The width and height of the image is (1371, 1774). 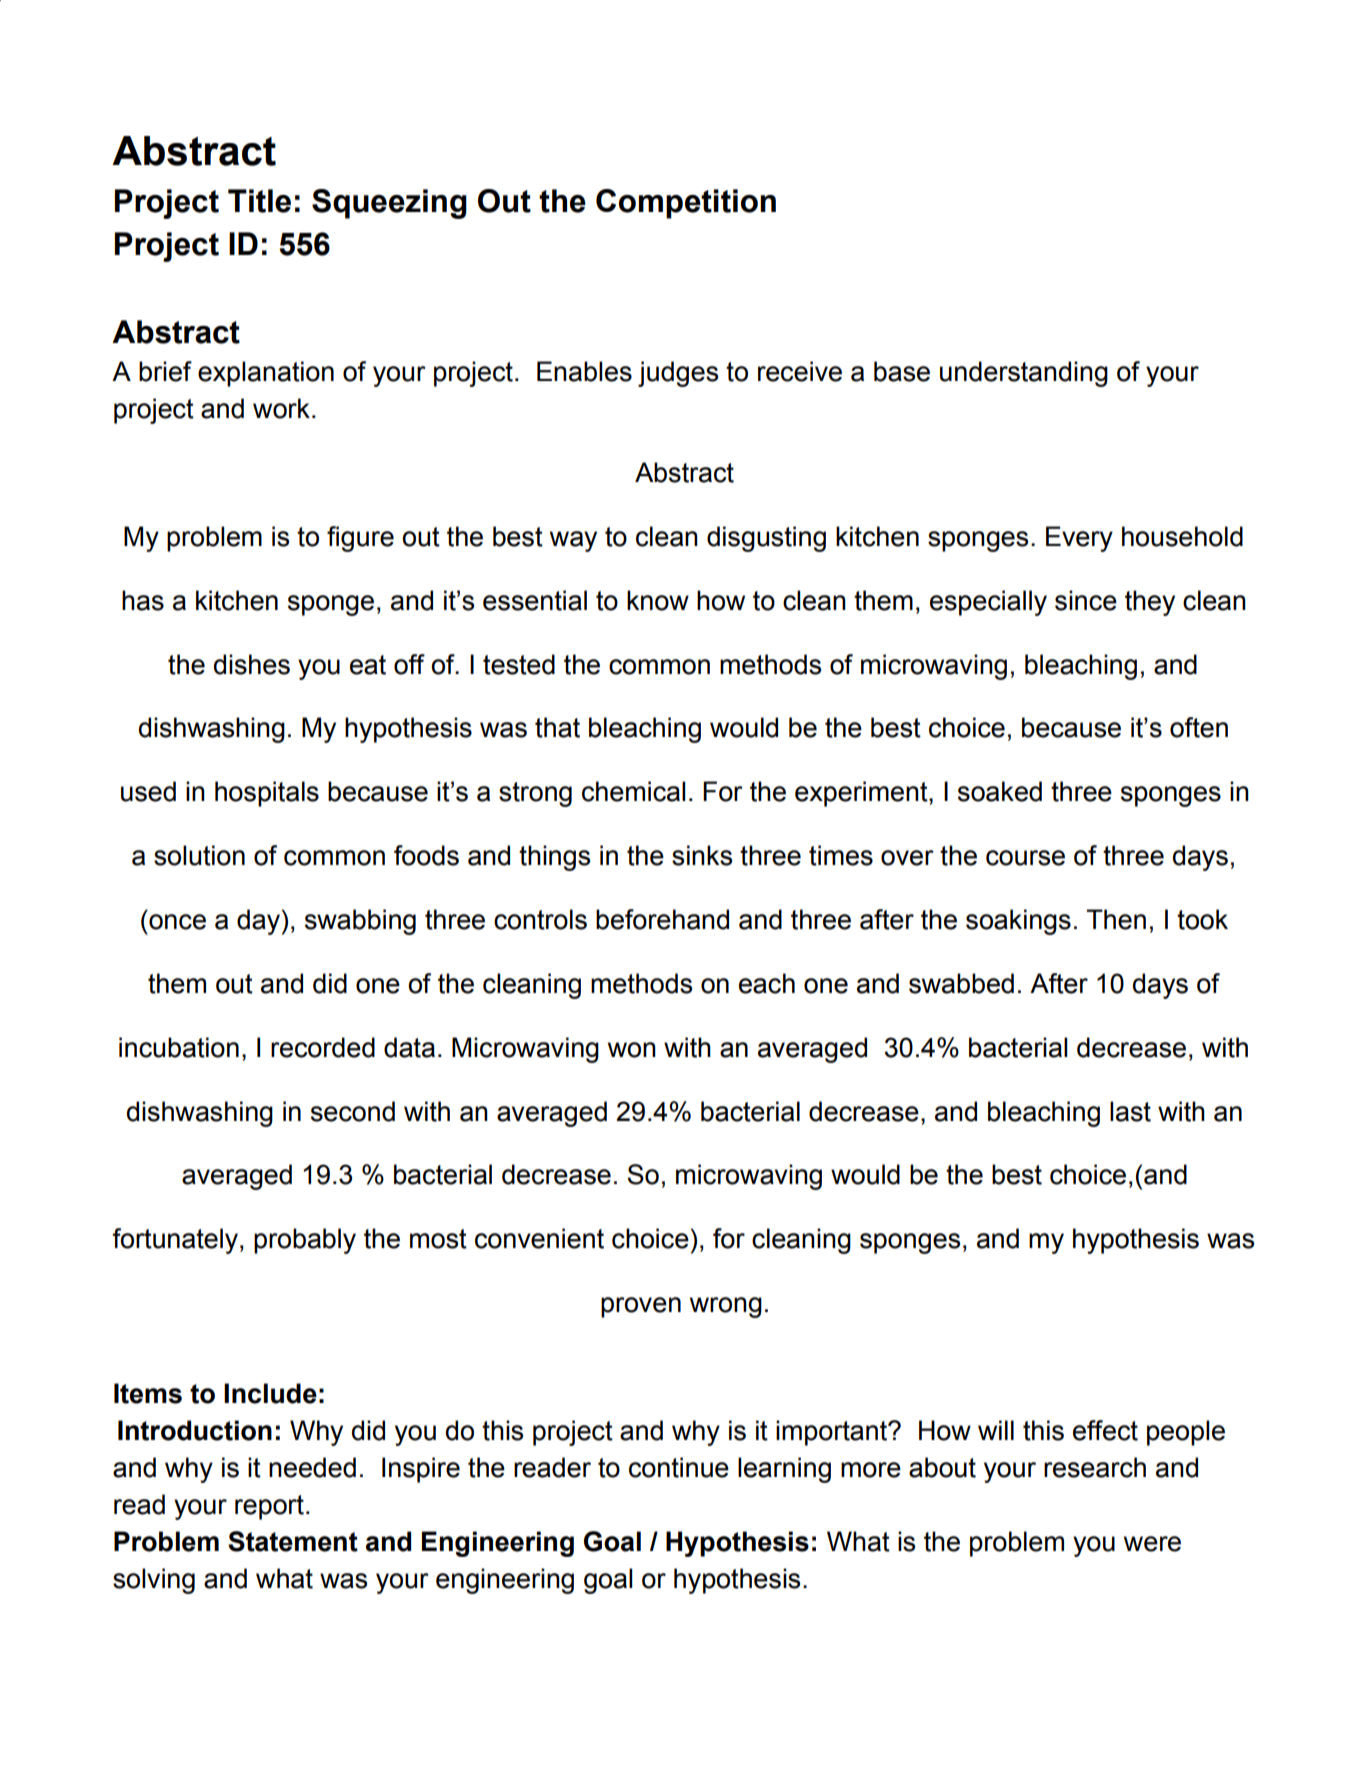 What do you see at coordinates (1130, 1111) in the image?
I see `last` at bounding box center [1130, 1111].
